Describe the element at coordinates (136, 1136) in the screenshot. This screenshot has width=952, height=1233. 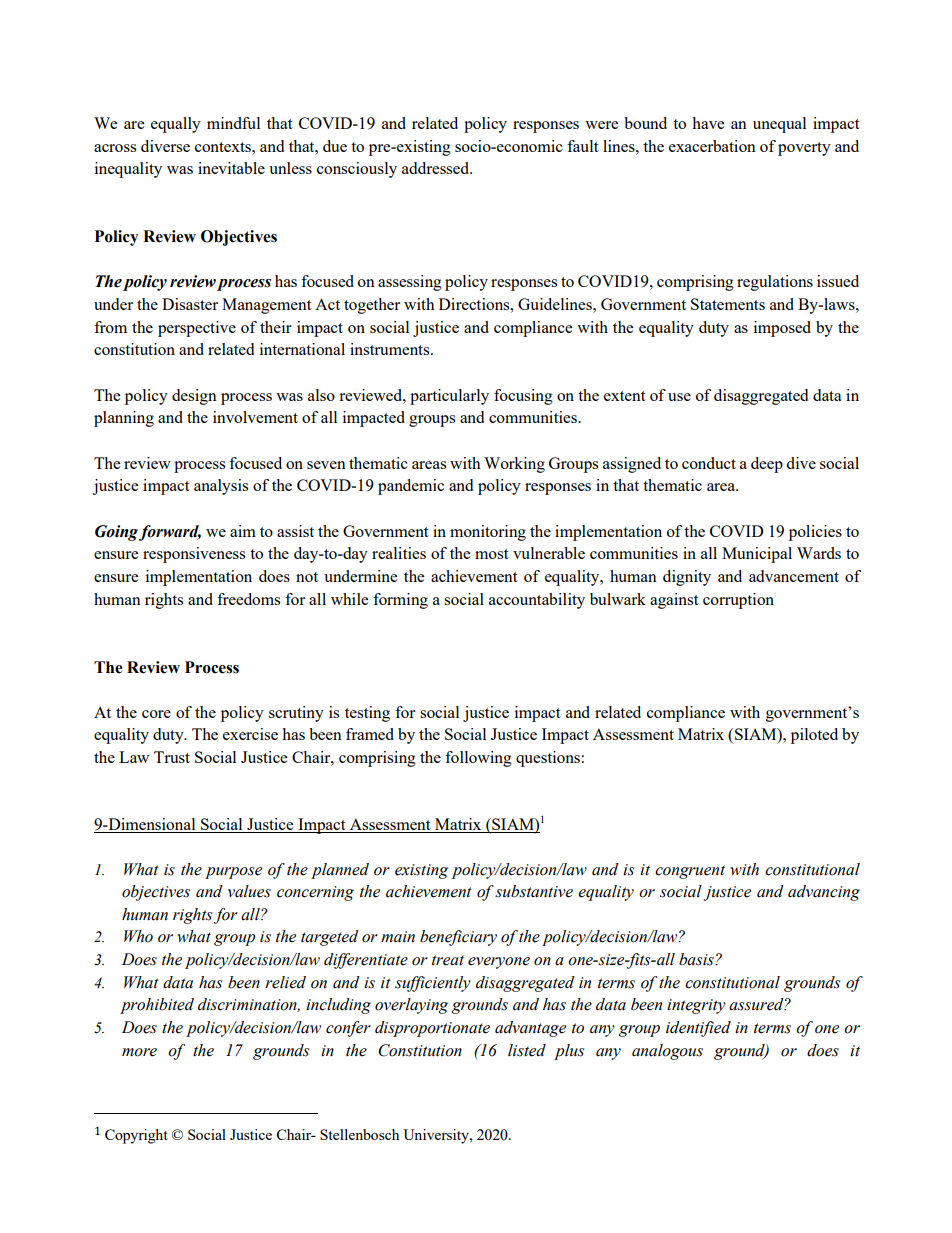
I see `Copyright` at that location.
